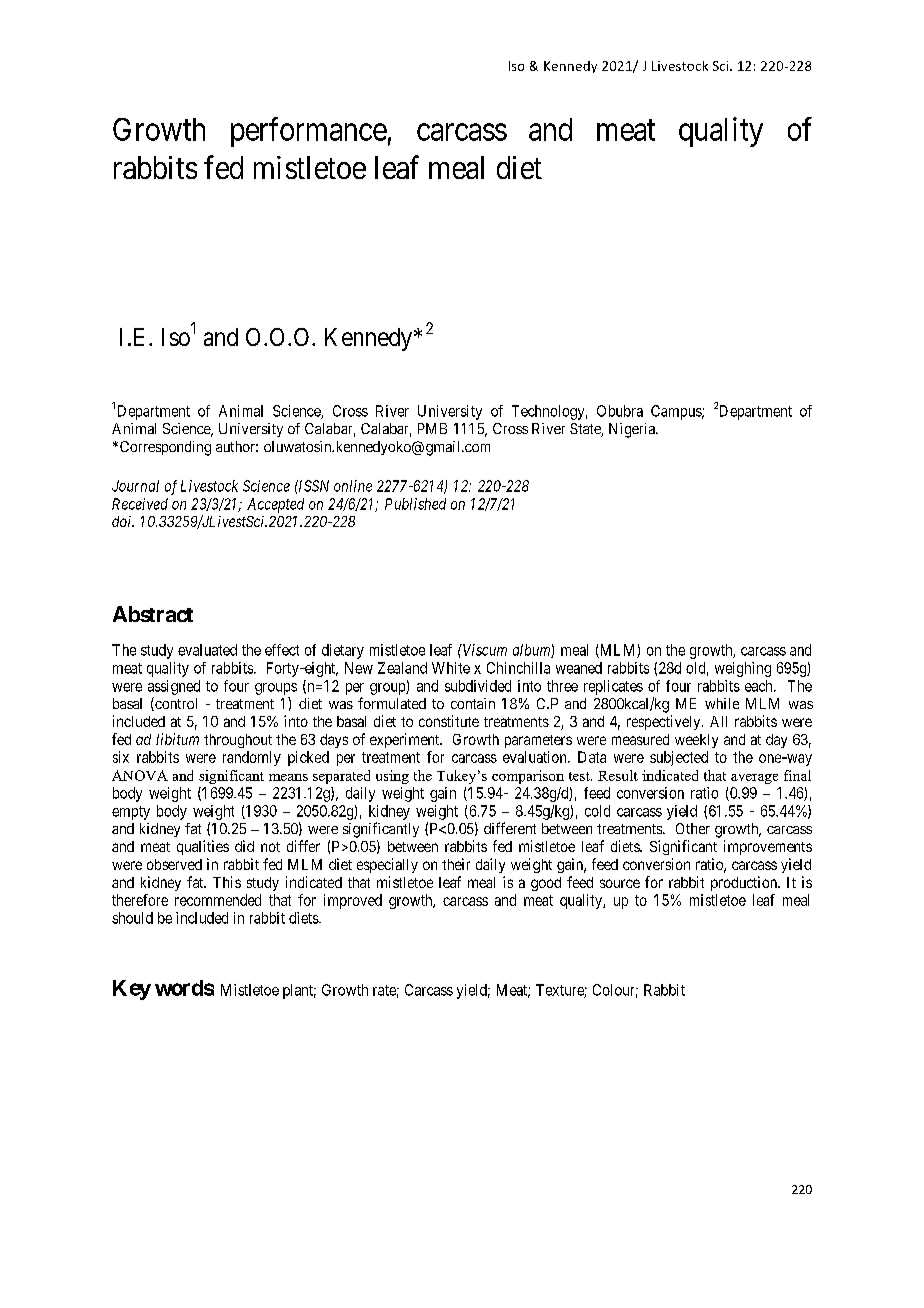 This document has width=924, height=1308. What do you see at coordinates (218, 900) in the document?
I see `recommended` at bounding box center [218, 900].
